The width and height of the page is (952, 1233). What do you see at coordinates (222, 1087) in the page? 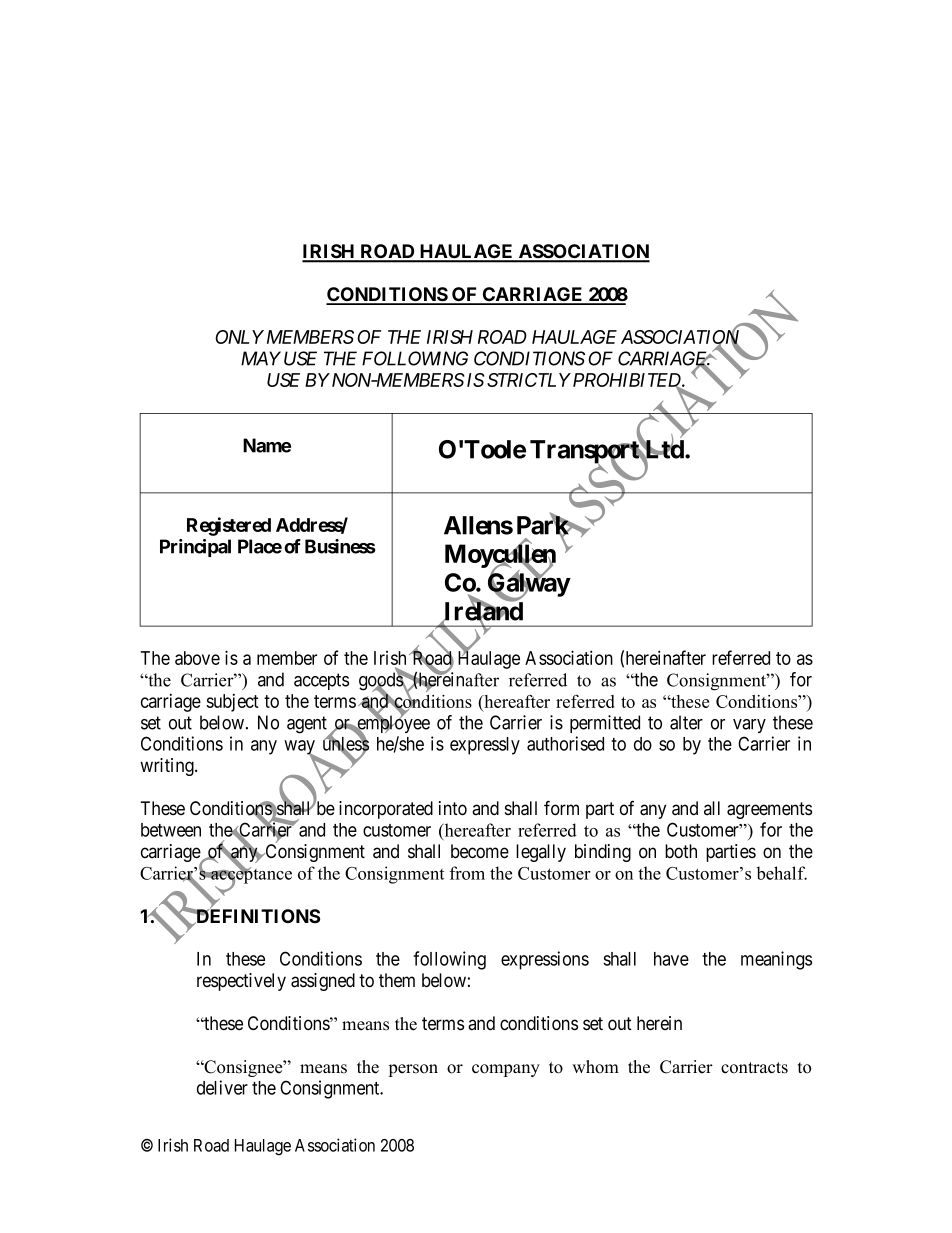
I see `deliver` at bounding box center [222, 1087].
